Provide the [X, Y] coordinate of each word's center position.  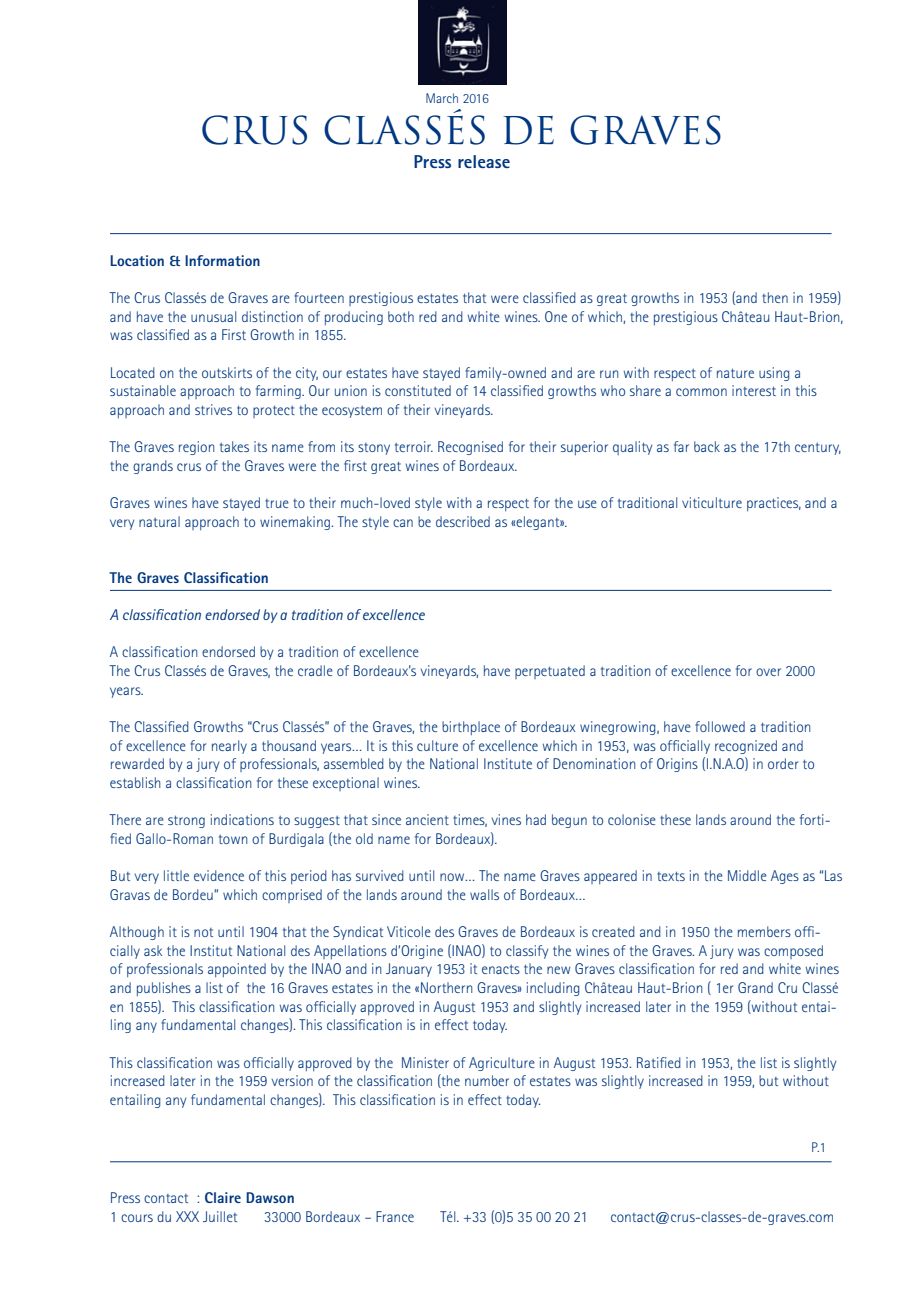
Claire [223, 1197]
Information [222, 260]
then [775, 297]
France [395, 1216]
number [487, 1080]
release [484, 161]
